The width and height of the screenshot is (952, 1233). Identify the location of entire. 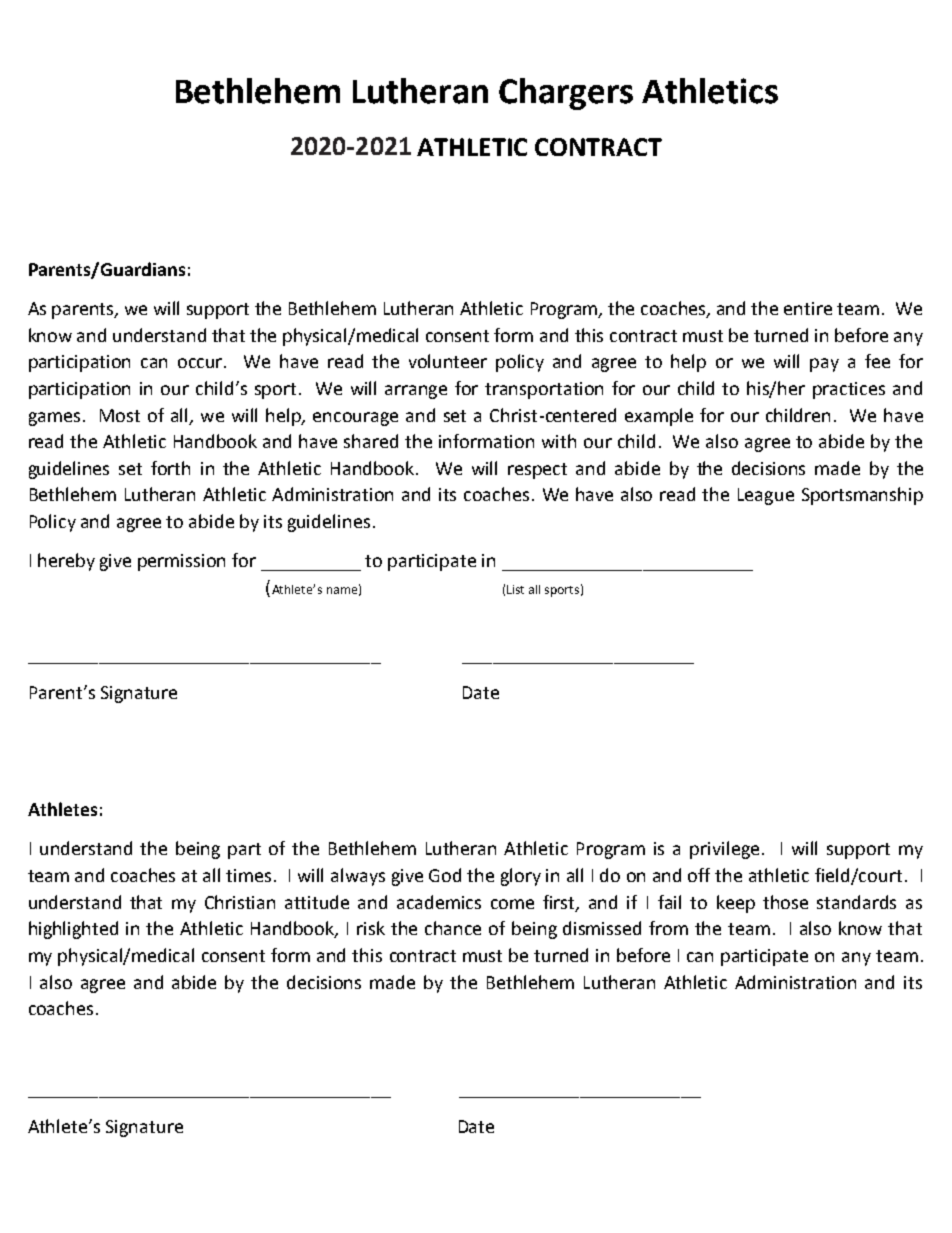
(808, 308).
